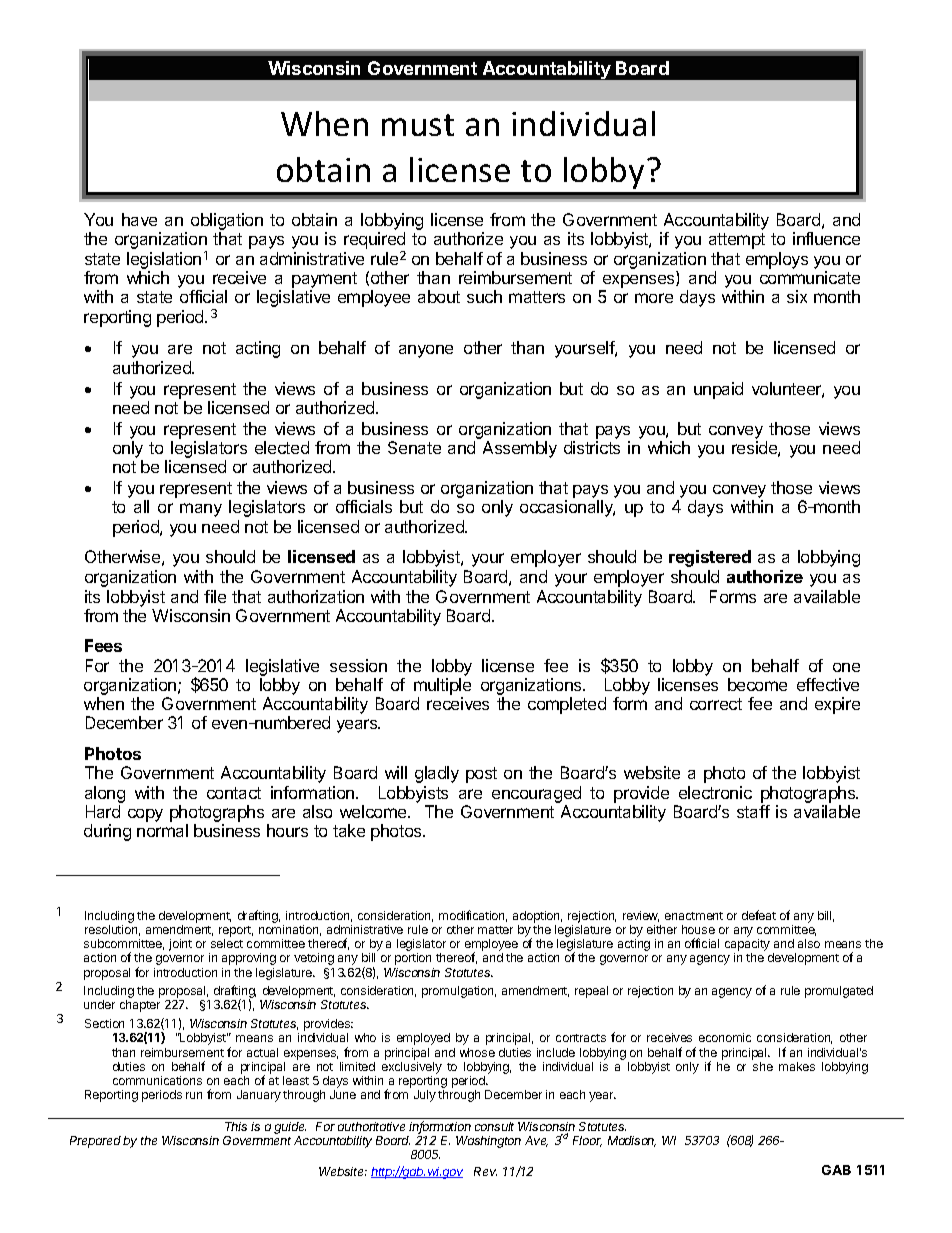 The height and width of the screenshot is (1233, 952). What do you see at coordinates (215, 596) in the screenshot?
I see `file` at bounding box center [215, 596].
